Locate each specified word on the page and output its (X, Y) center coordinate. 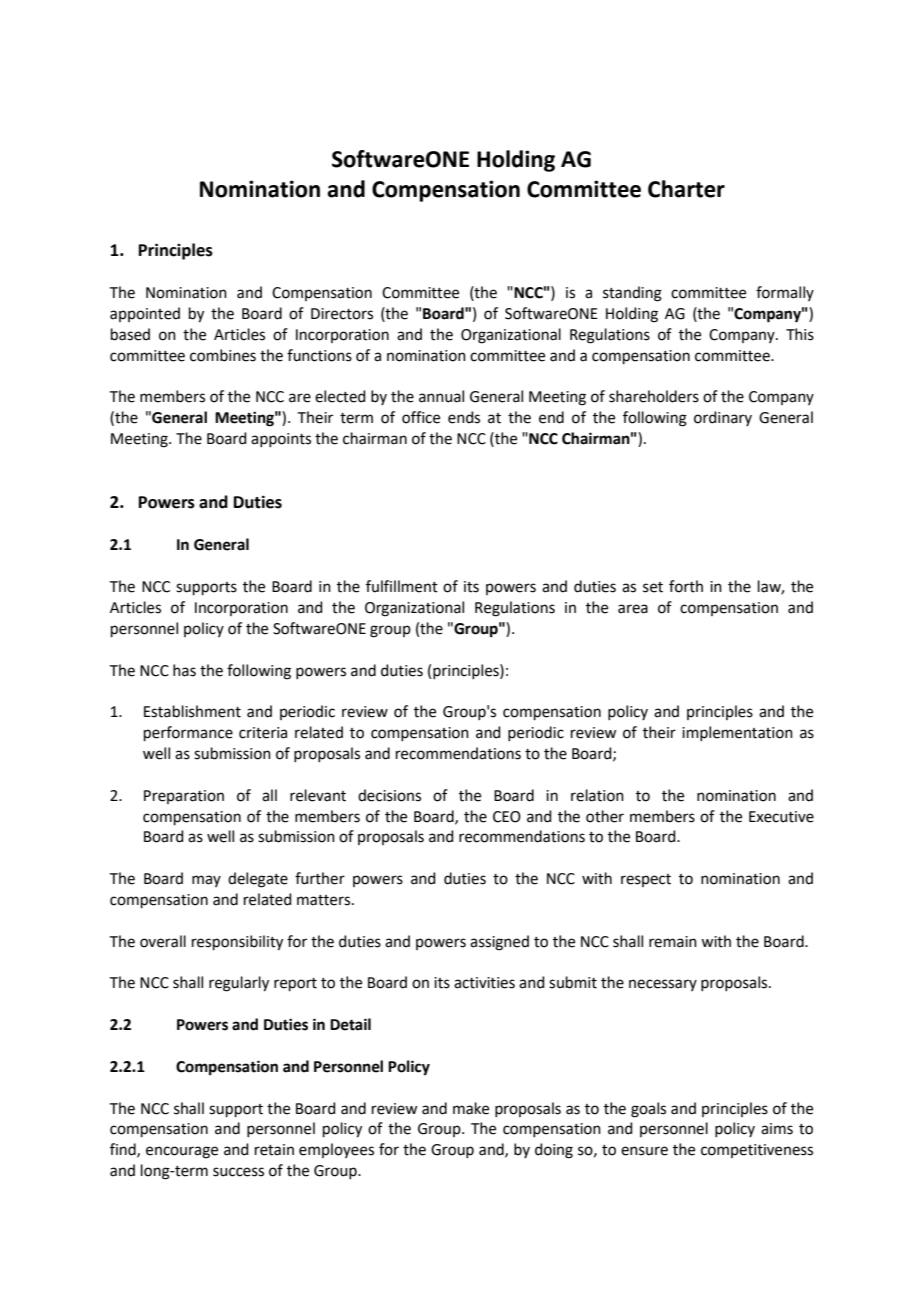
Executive (781, 817)
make (471, 1108)
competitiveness (757, 1151)
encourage (182, 1152)
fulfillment (402, 586)
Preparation (184, 797)
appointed (145, 314)
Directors (342, 314)
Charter (686, 189)
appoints (281, 440)
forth (686, 586)
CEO (507, 817)
